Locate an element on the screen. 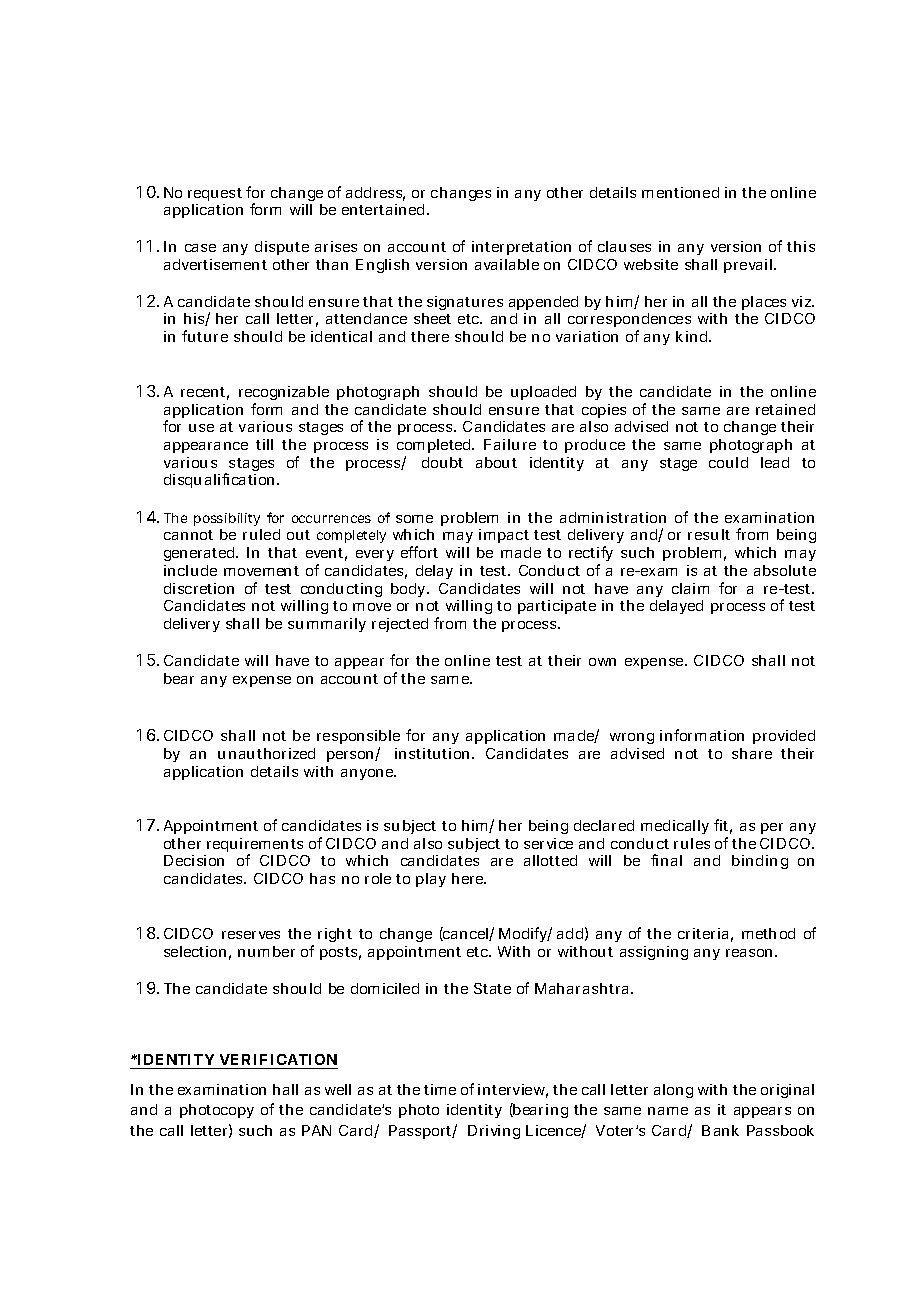 This screenshot has height=1308, width=924. result is located at coordinates (709, 534).
